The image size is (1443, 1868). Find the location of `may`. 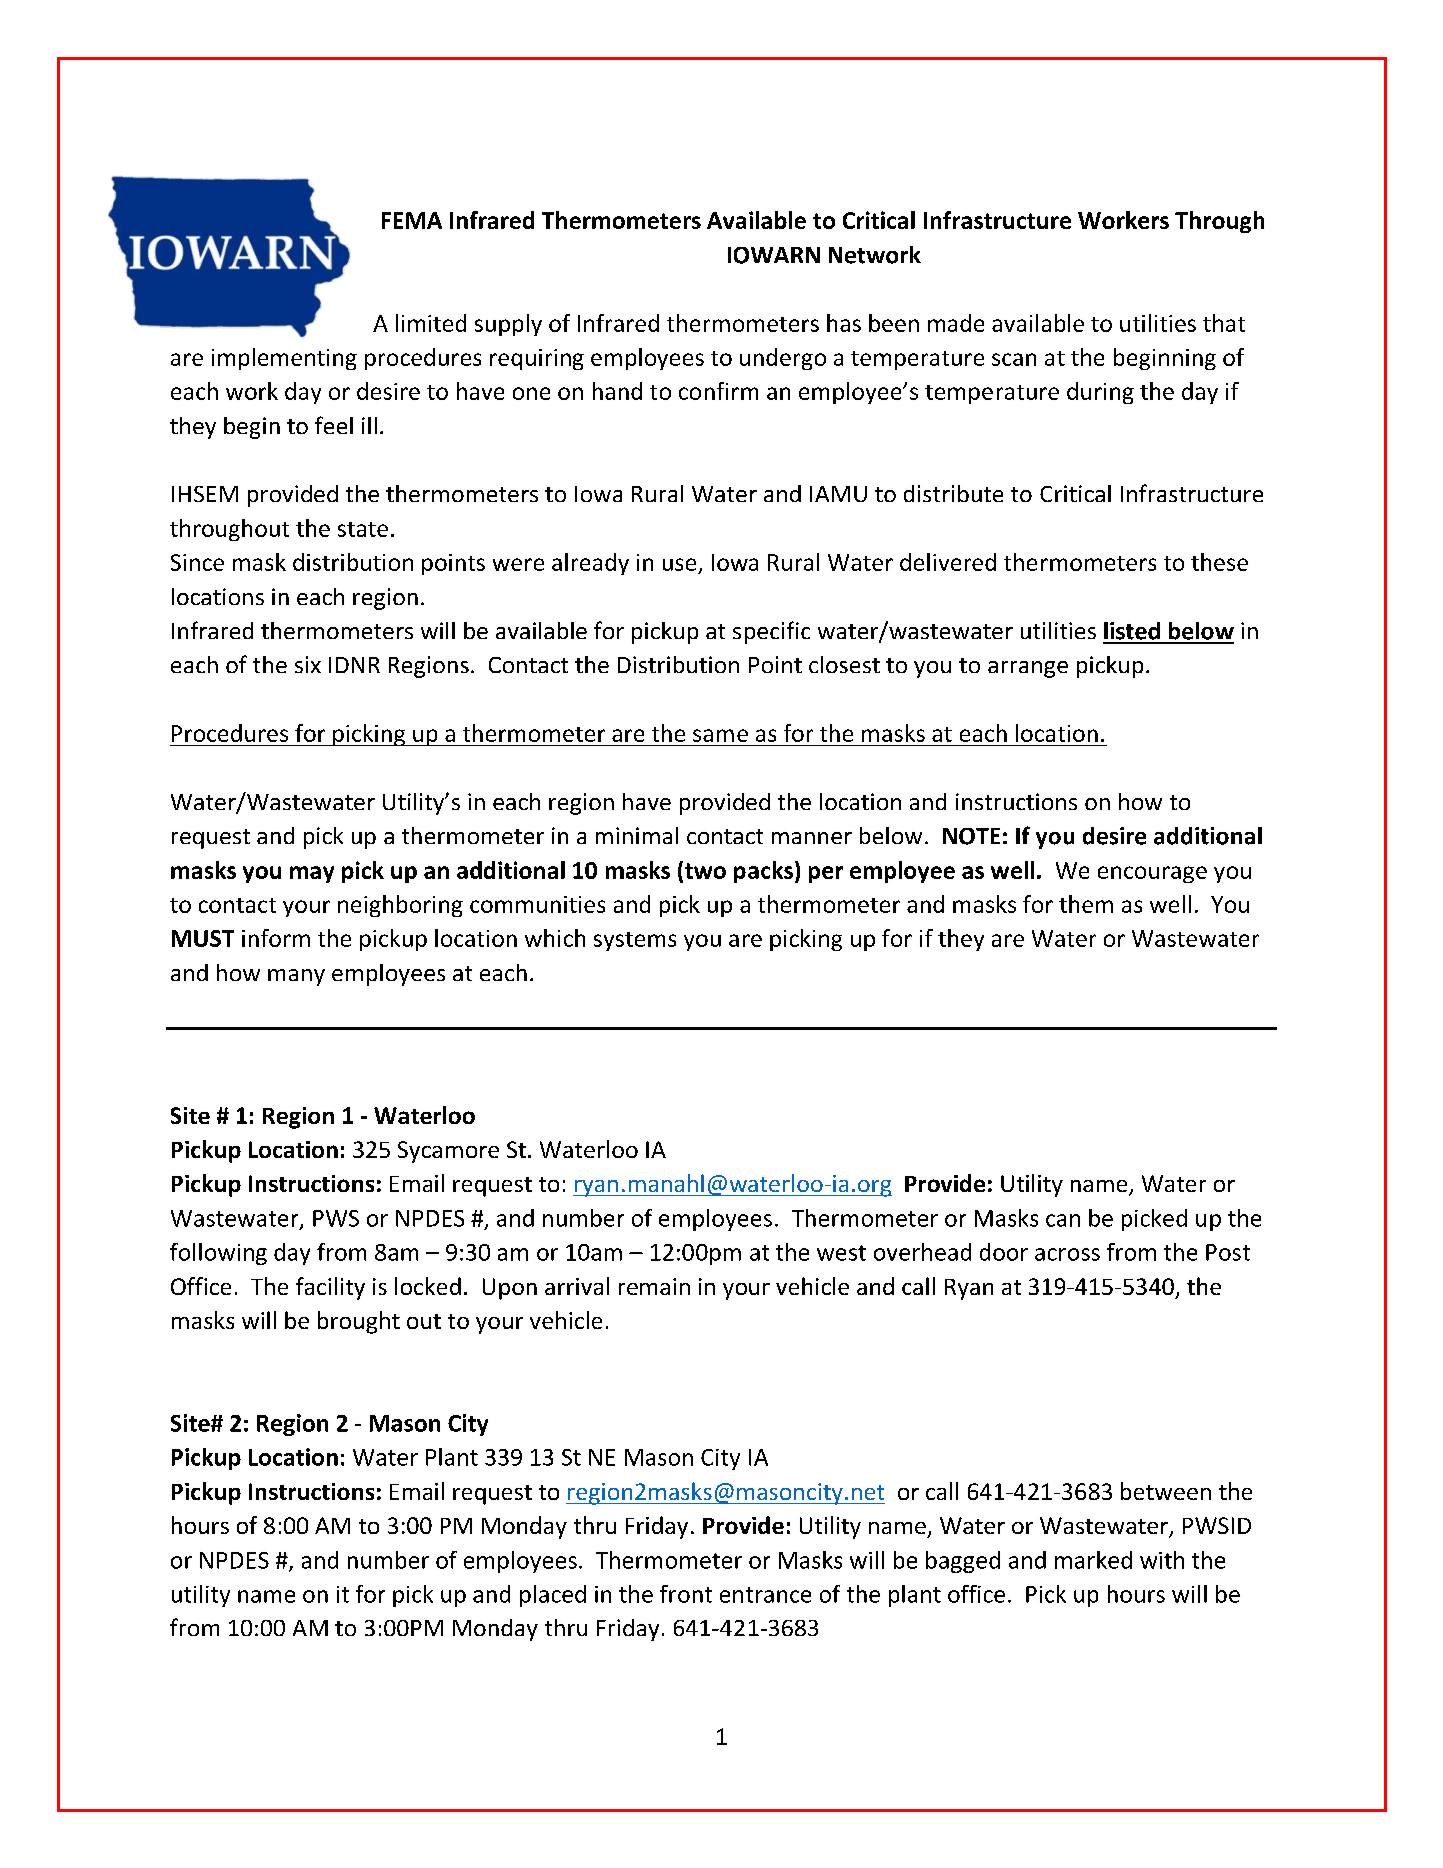

may is located at coordinates (312, 874).
